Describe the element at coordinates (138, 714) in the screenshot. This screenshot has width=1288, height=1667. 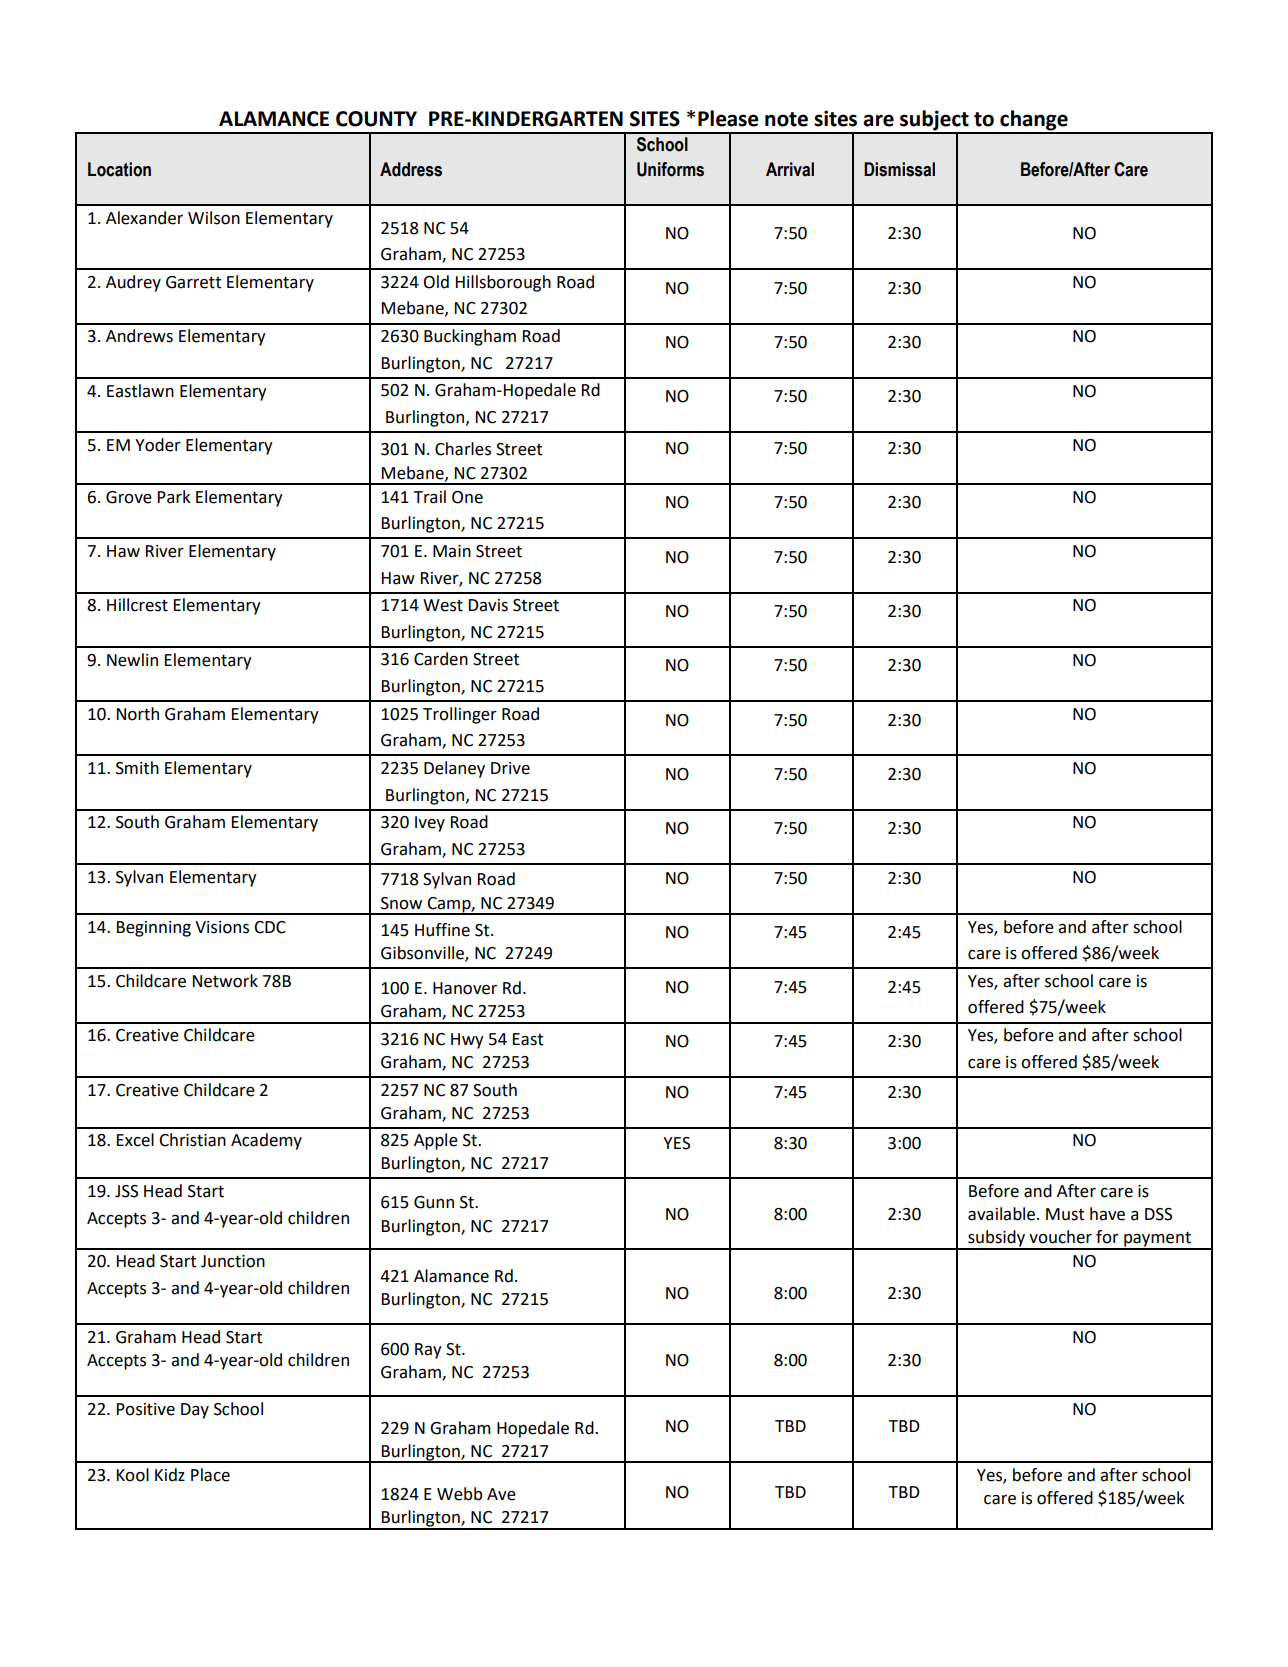
I see `North` at that location.
